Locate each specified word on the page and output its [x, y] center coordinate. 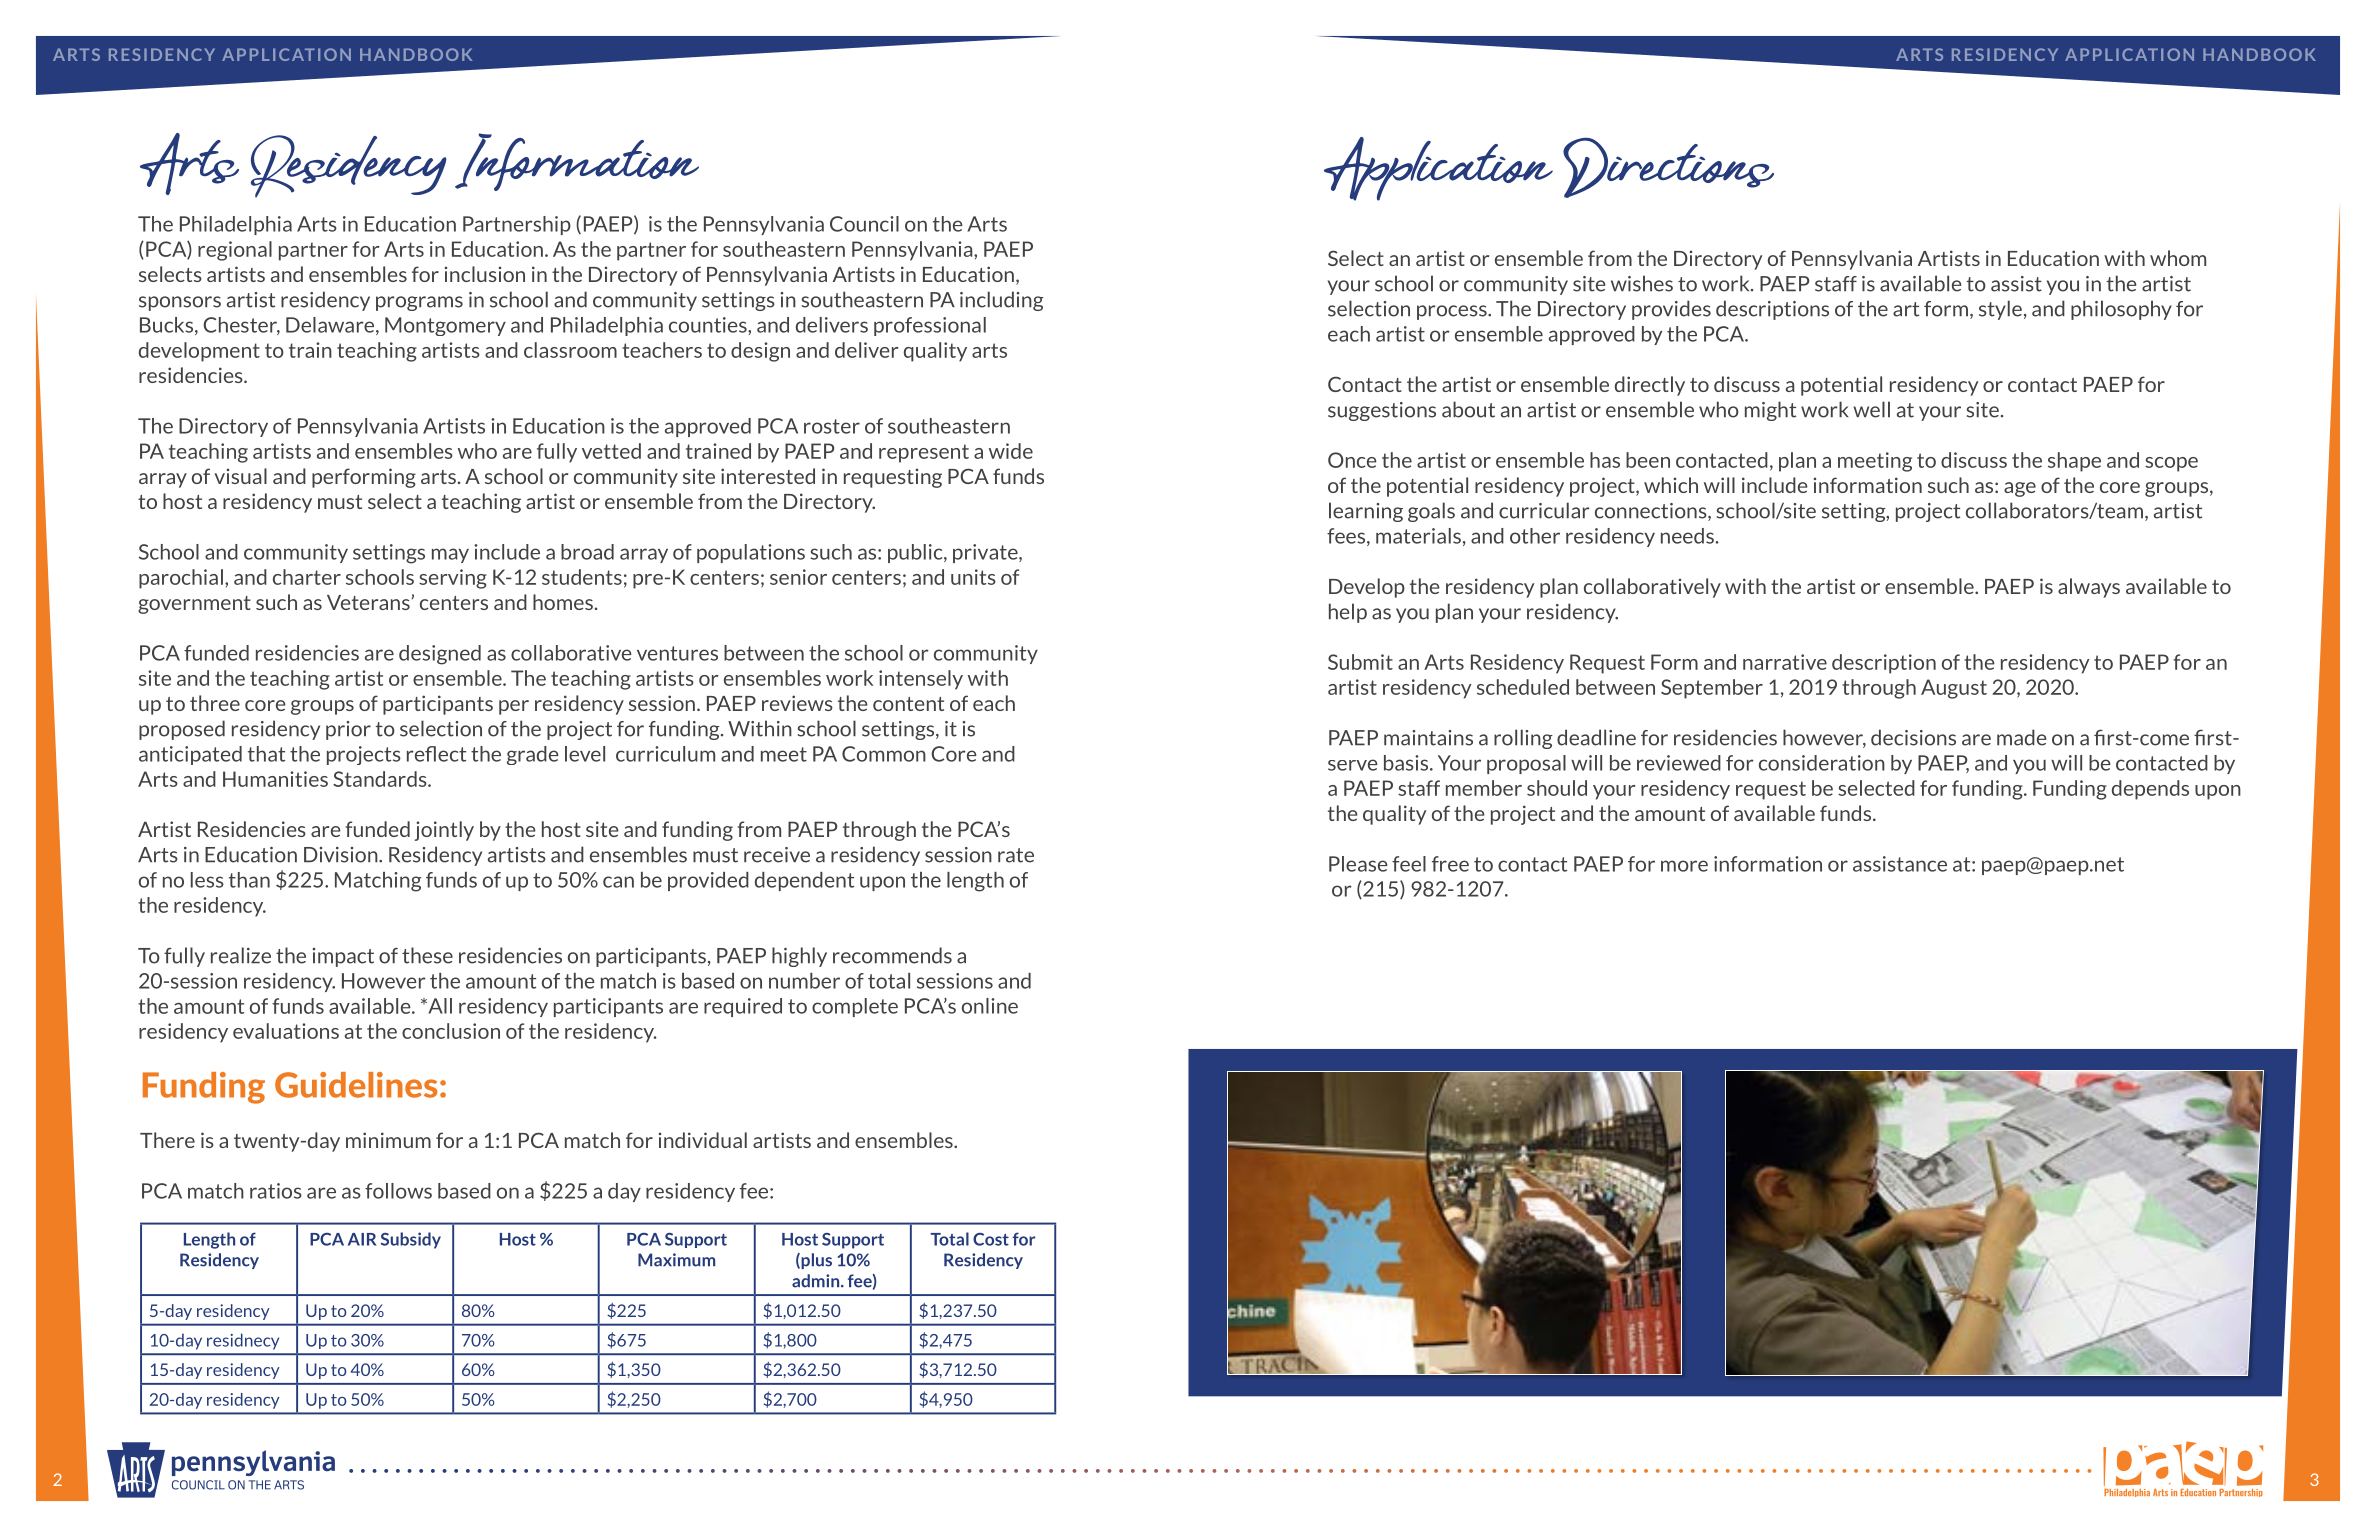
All [439, 1006]
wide [1011, 451]
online [990, 1006]
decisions [1913, 737]
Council [864, 224]
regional [235, 251]
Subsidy [411, 1240]
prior [348, 730]
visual [240, 476]
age [2020, 489]
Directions [1668, 167]
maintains [1428, 738]
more [1684, 866]
